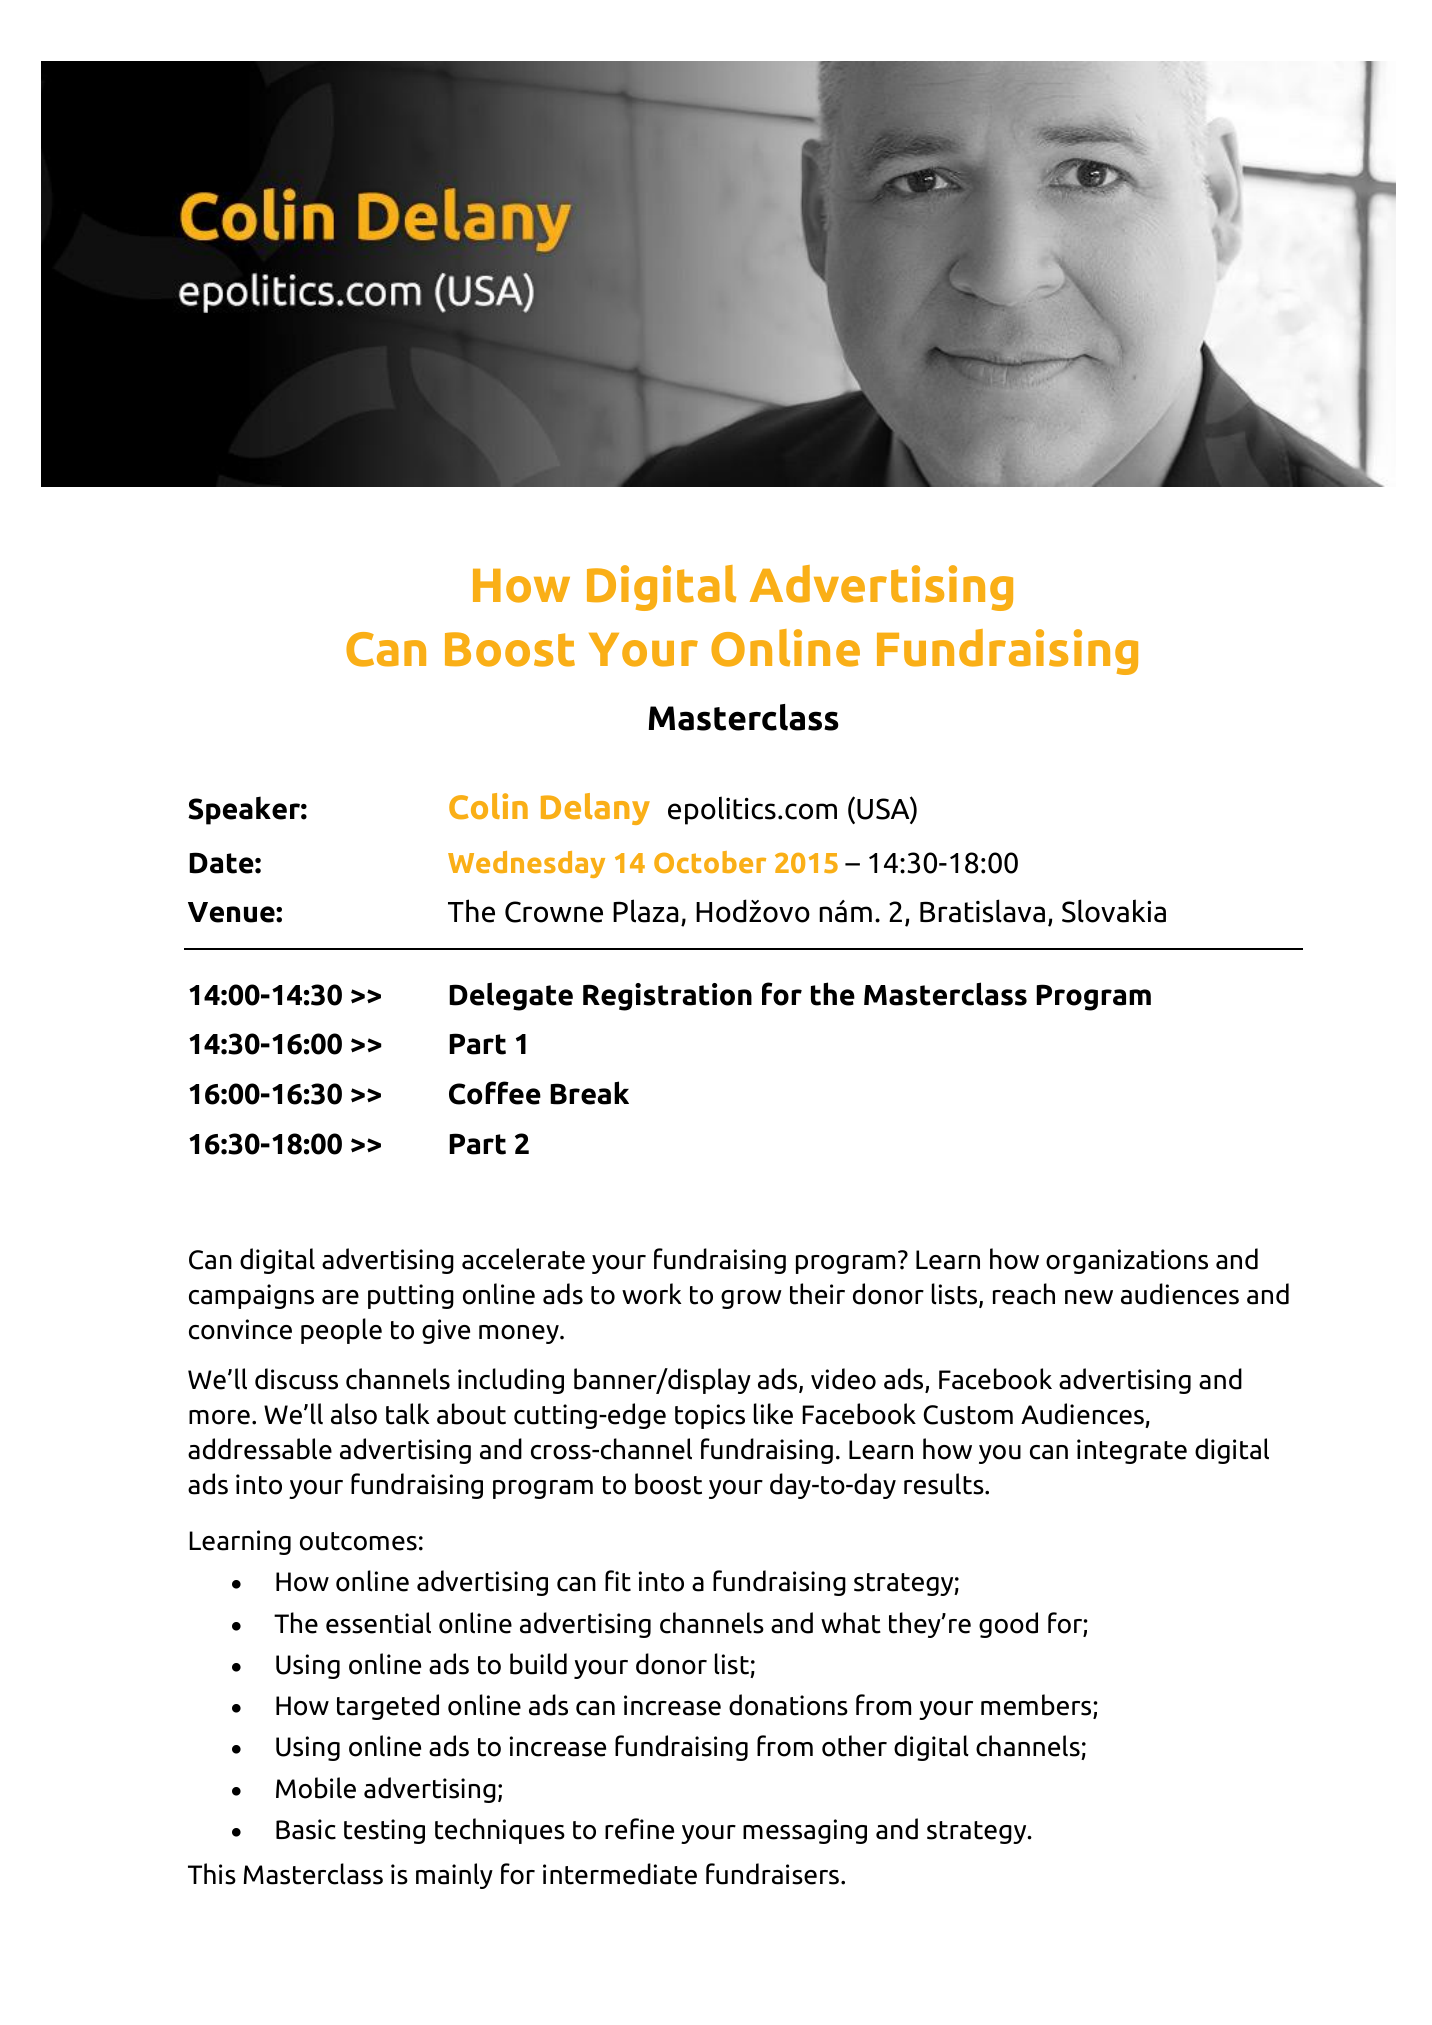 This image has width=1432, height=2025. What do you see at coordinates (232, 912) in the image?
I see `Venue` at bounding box center [232, 912].
